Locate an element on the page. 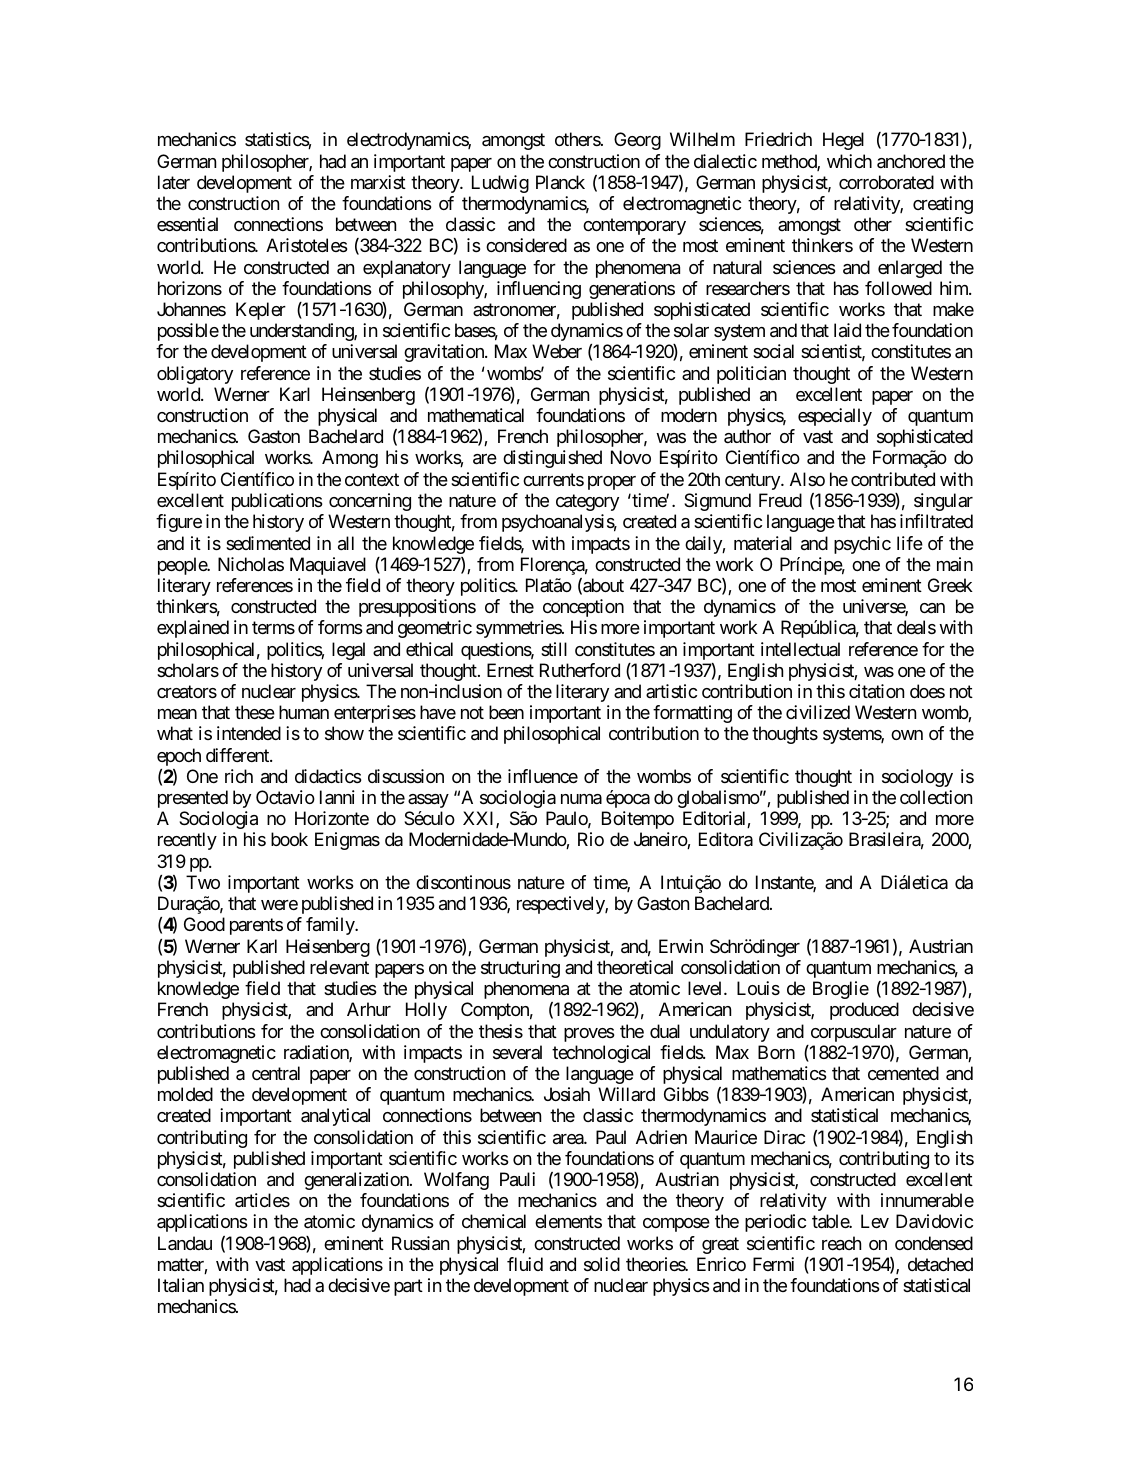 The height and width of the image is (1461, 1129). later is located at coordinates (174, 182).
